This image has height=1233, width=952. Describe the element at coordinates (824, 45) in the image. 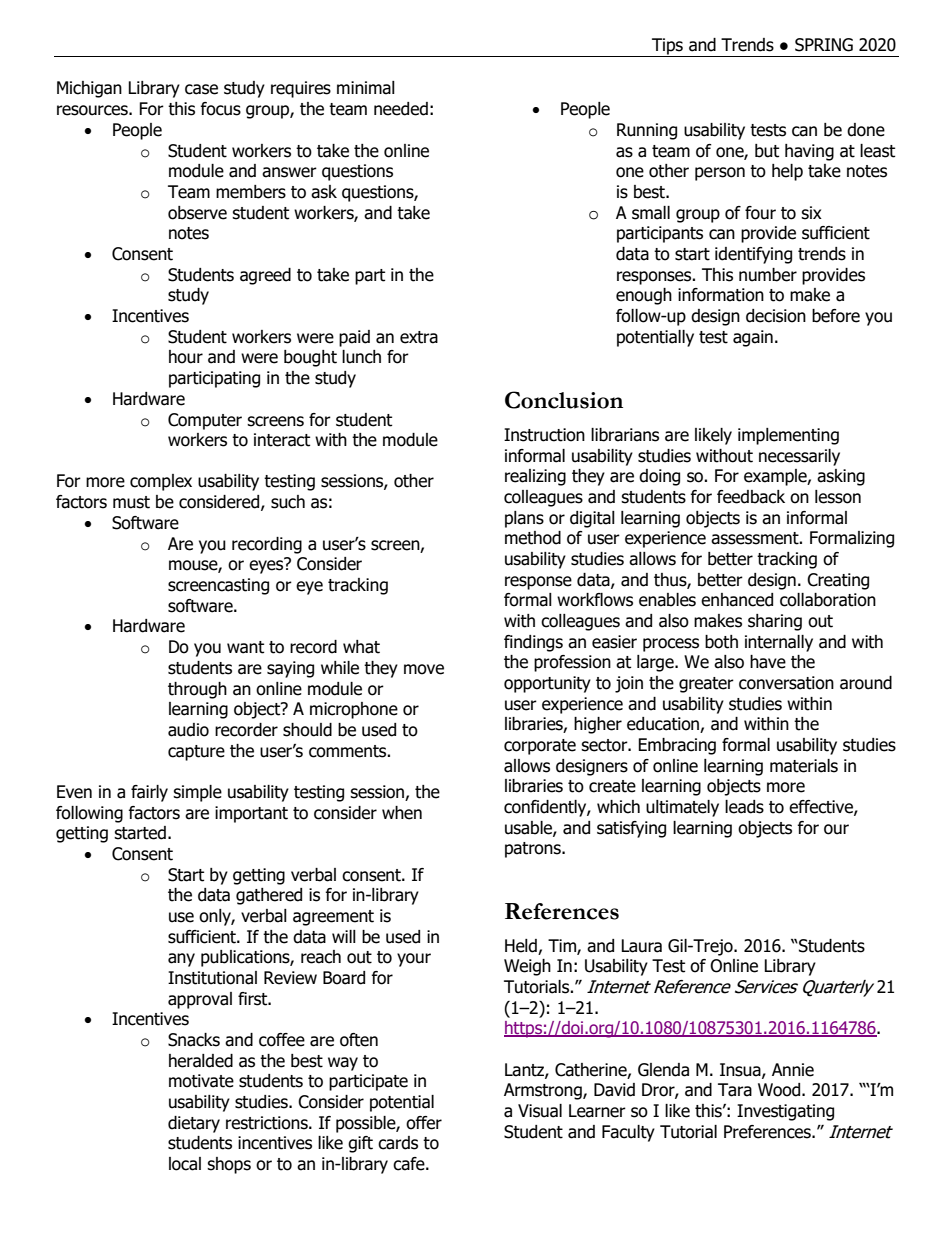

I see `SPRING` at that location.
